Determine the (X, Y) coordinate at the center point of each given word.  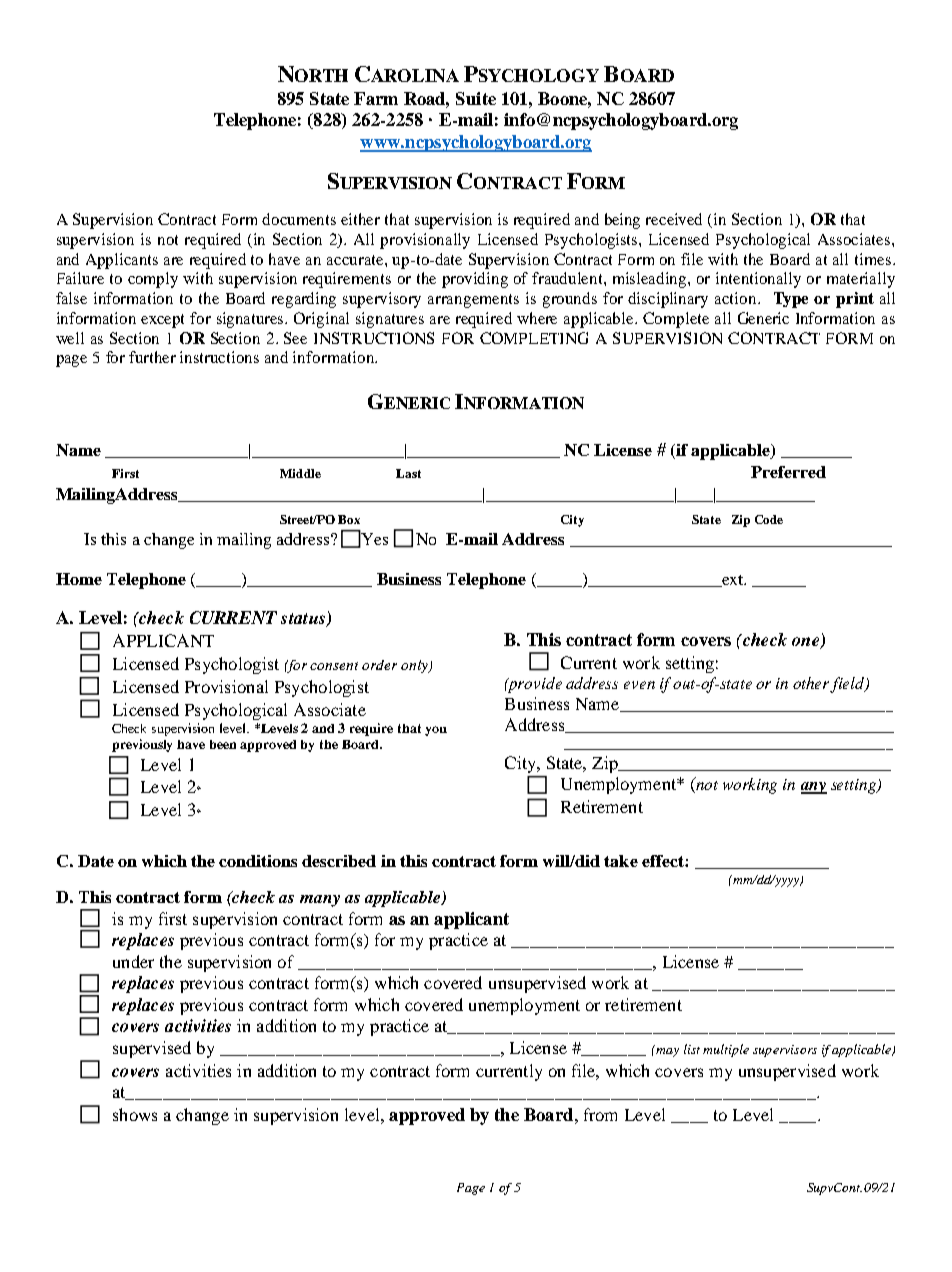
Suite (476, 98)
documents (299, 219)
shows (135, 1114)
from (600, 1114)
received (674, 219)
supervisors (785, 1051)
